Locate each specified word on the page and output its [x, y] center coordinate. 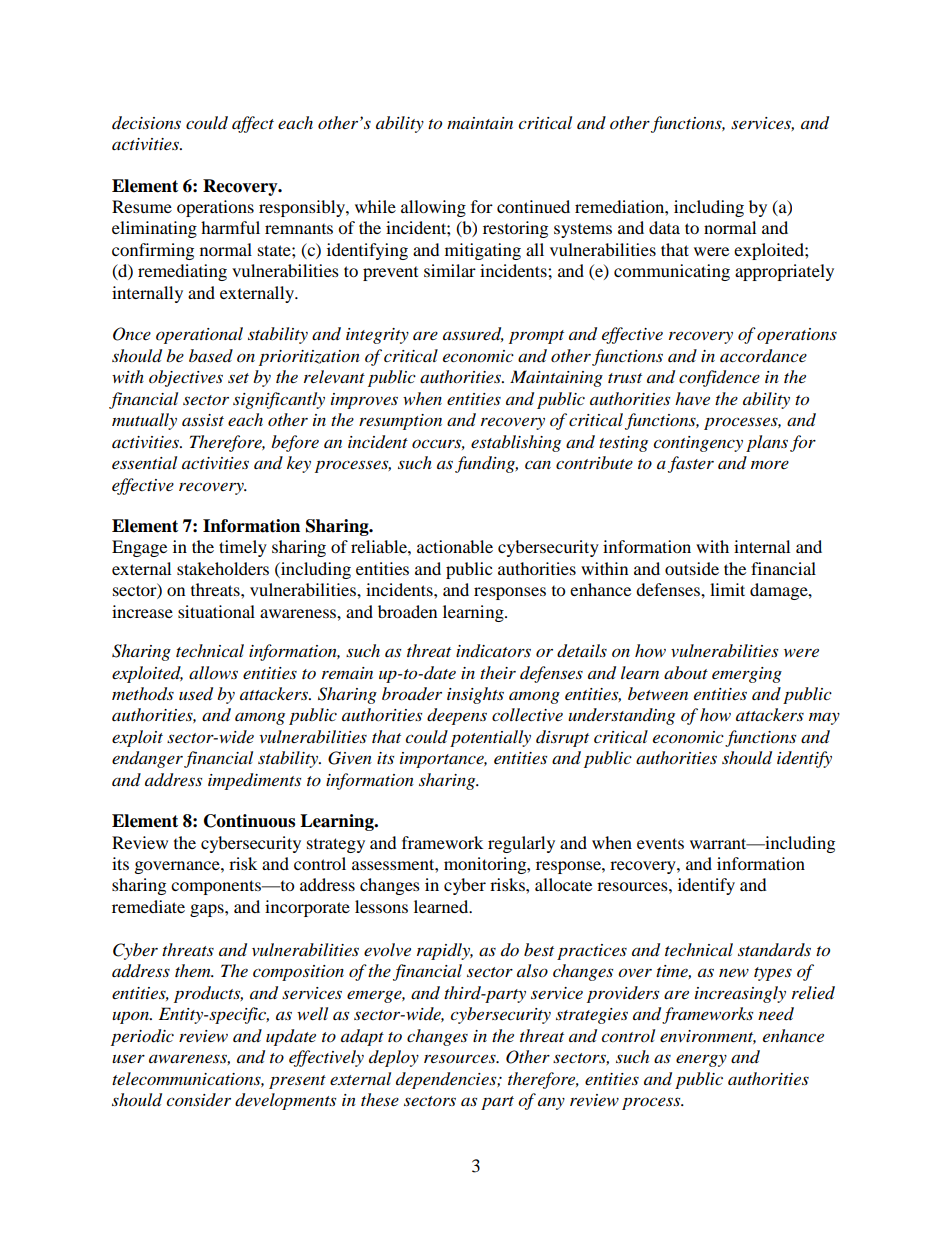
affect [253, 124]
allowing [433, 208]
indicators [493, 651]
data [664, 227]
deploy [394, 1058]
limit [727, 589]
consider [198, 1099]
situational [216, 611]
